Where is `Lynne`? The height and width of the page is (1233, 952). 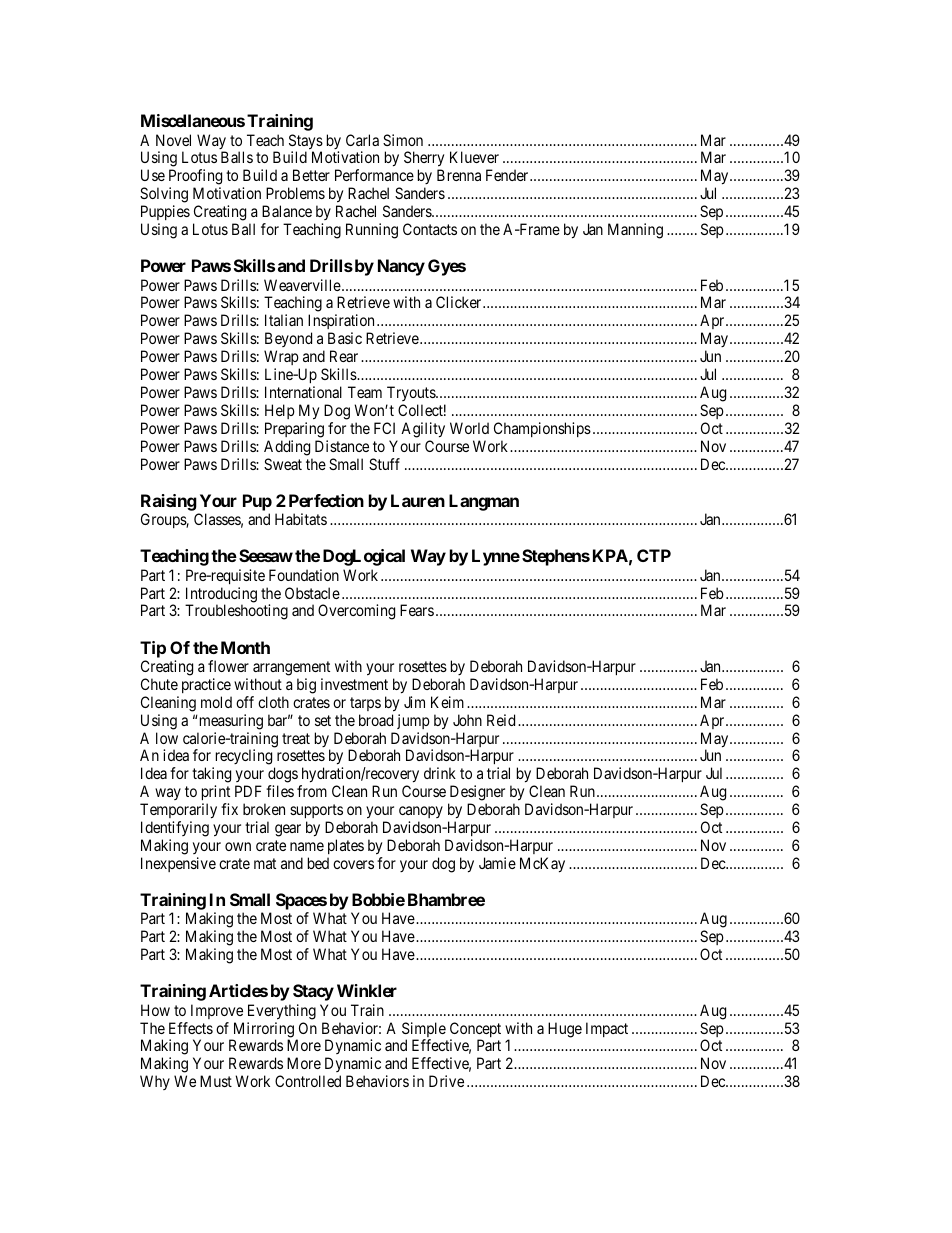 Lynne is located at coordinates (496, 557).
